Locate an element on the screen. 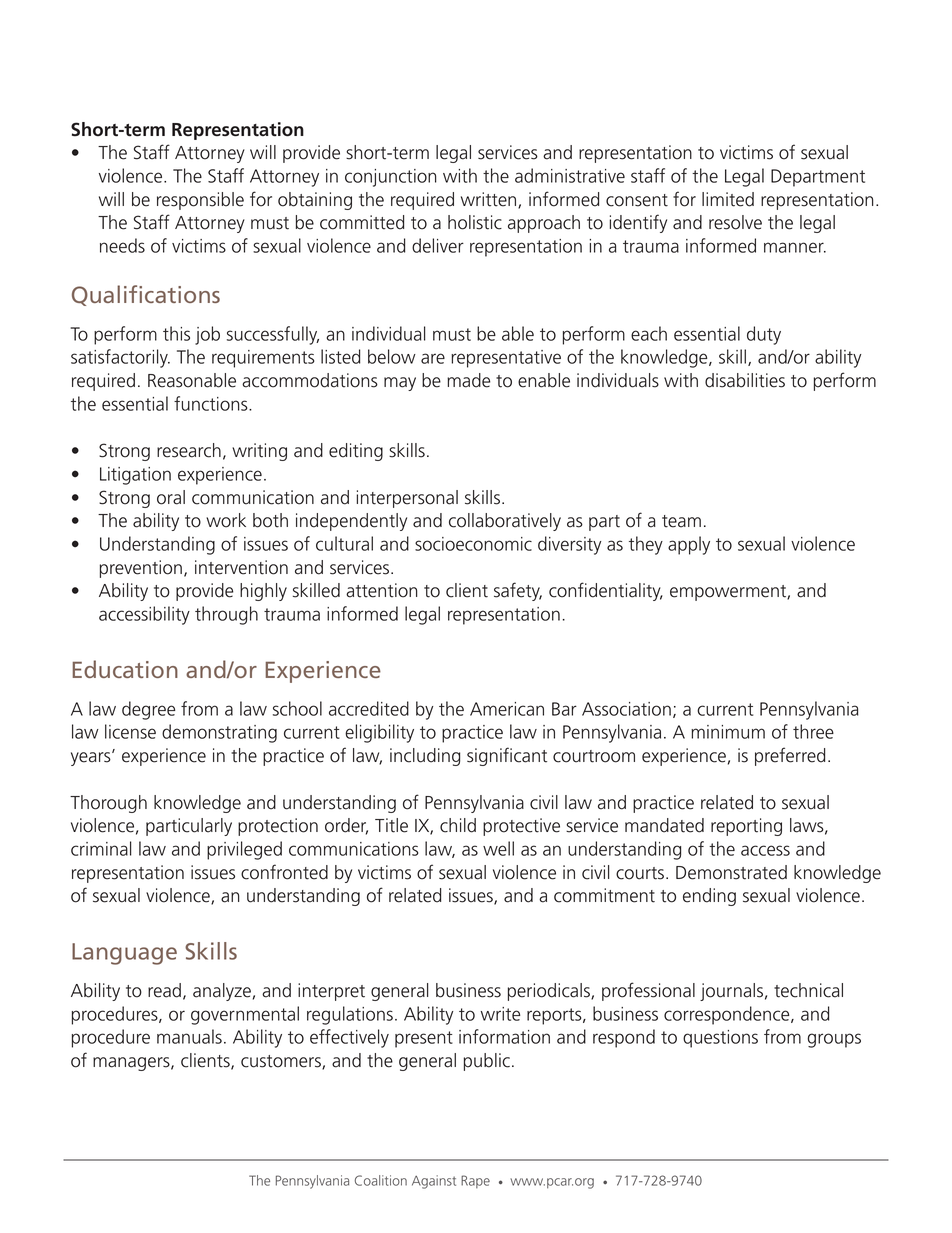 This screenshot has width=952, height=1233. holistic is located at coordinates (475, 222).
